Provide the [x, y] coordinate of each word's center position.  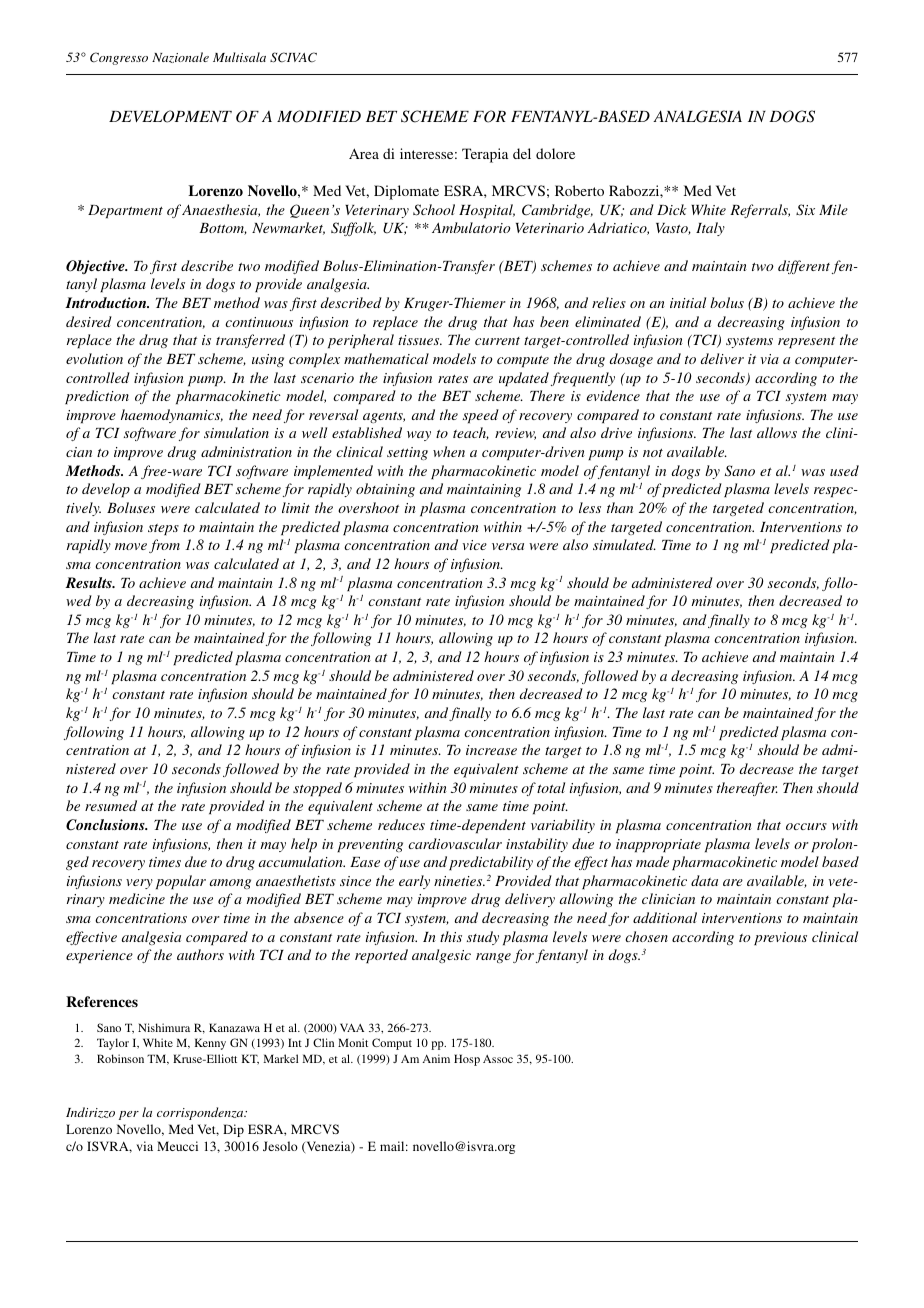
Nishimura [164, 1027]
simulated [624, 544]
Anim [436, 1058]
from [164, 546]
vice [475, 545]
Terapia [485, 155]
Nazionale [180, 57]
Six [805, 210]
